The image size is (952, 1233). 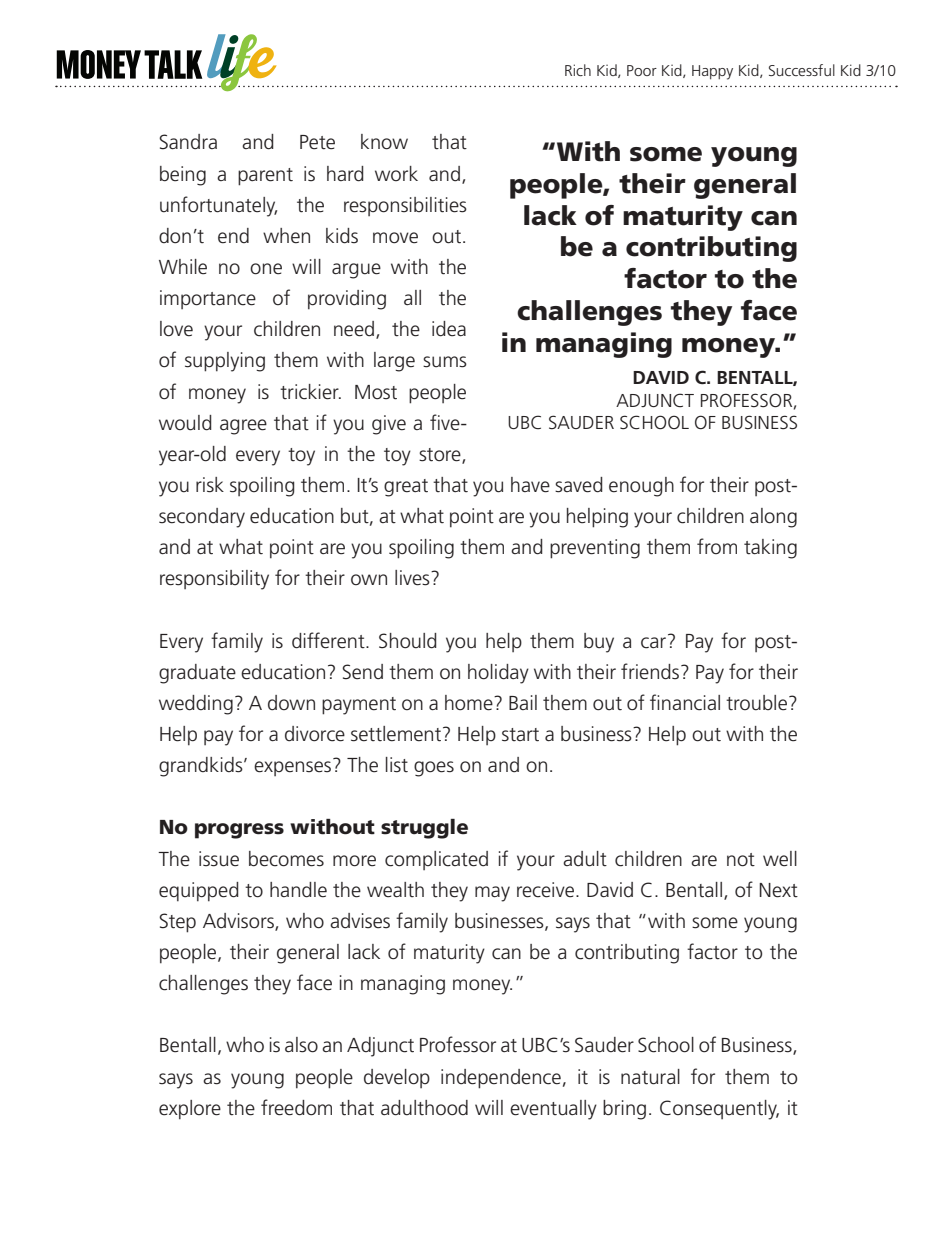 I want to click on lives, so click(x=413, y=578).
